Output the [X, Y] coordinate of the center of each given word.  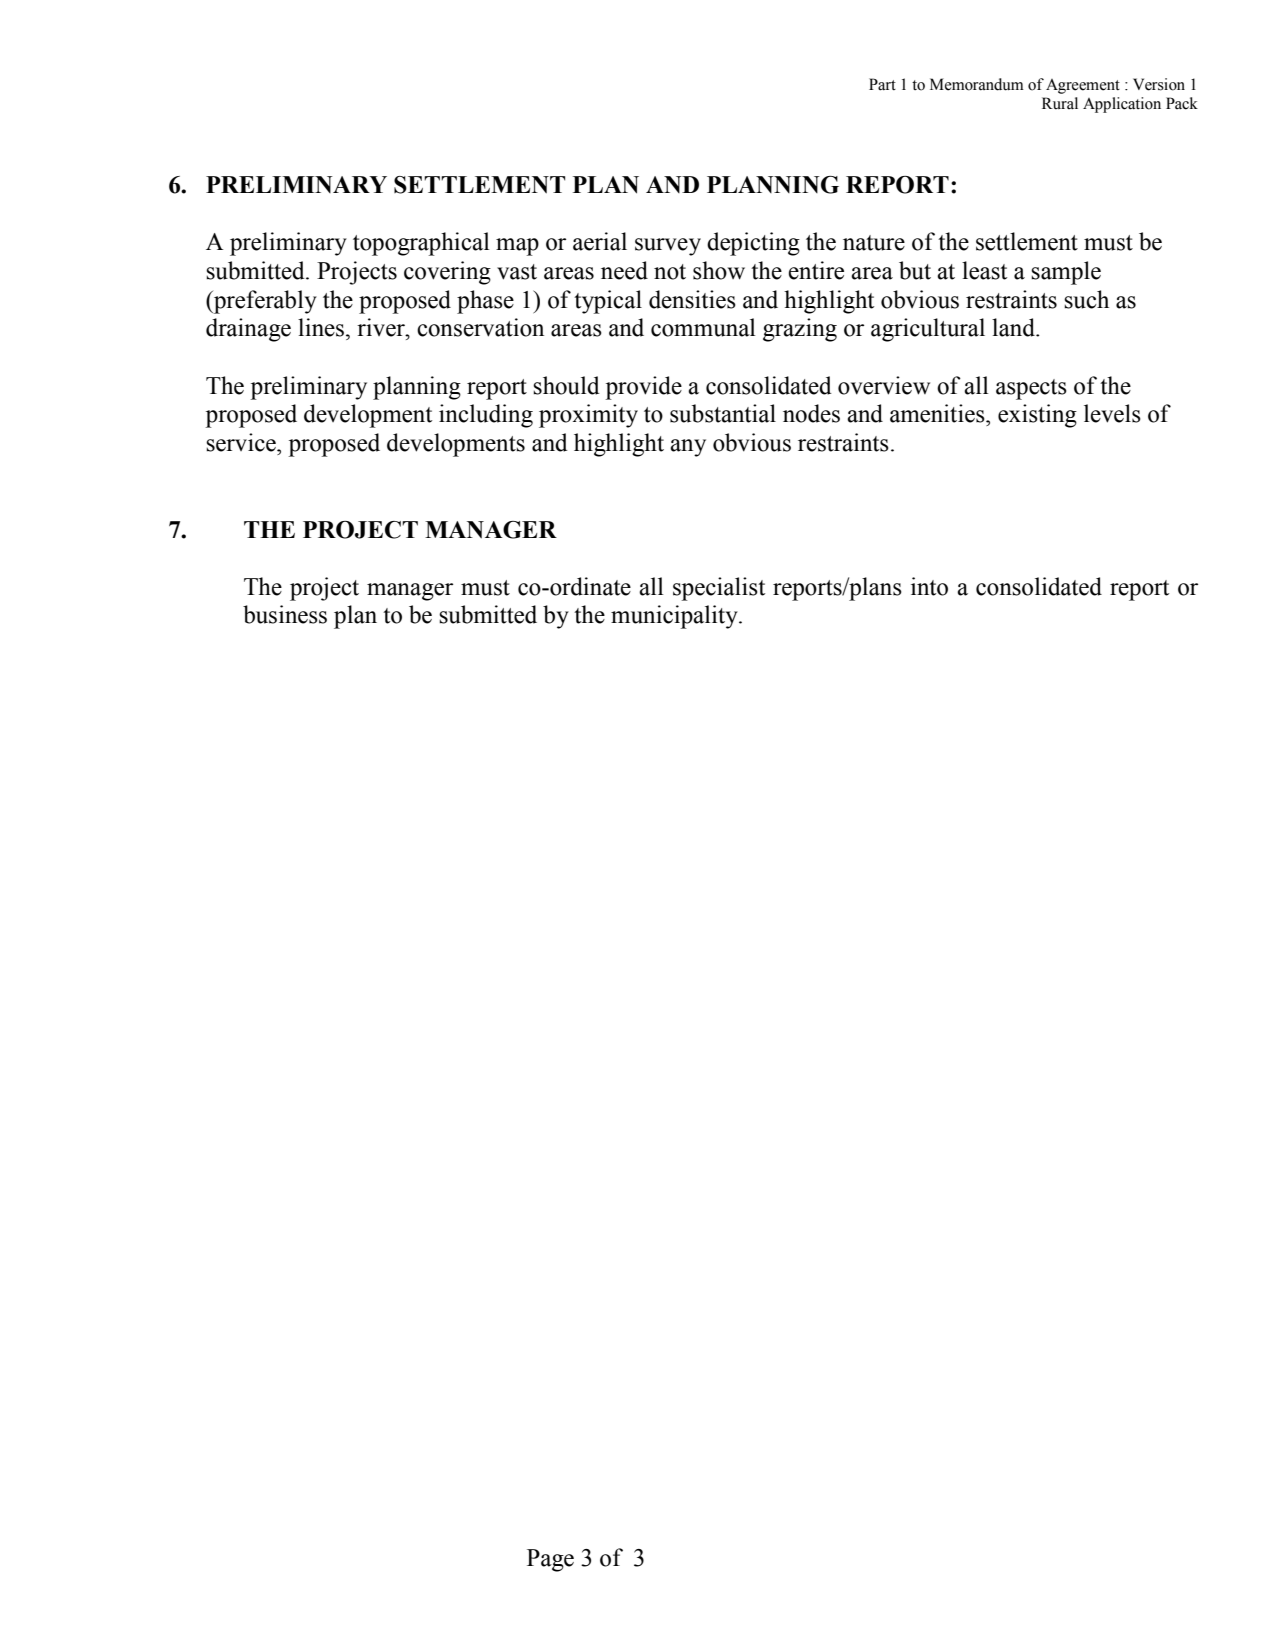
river [382, 327]
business [285, 614]
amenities [938, 413]
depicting [753, 244]
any [688, 448]
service [242, 442]
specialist [719, 589]
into [929, 586]
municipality [675, 617]
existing [1037, 416]
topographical [421, 244]
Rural [1060, 103]
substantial [723, 413]
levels [1112, 413]
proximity [588, 416]
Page [550, 1560]
